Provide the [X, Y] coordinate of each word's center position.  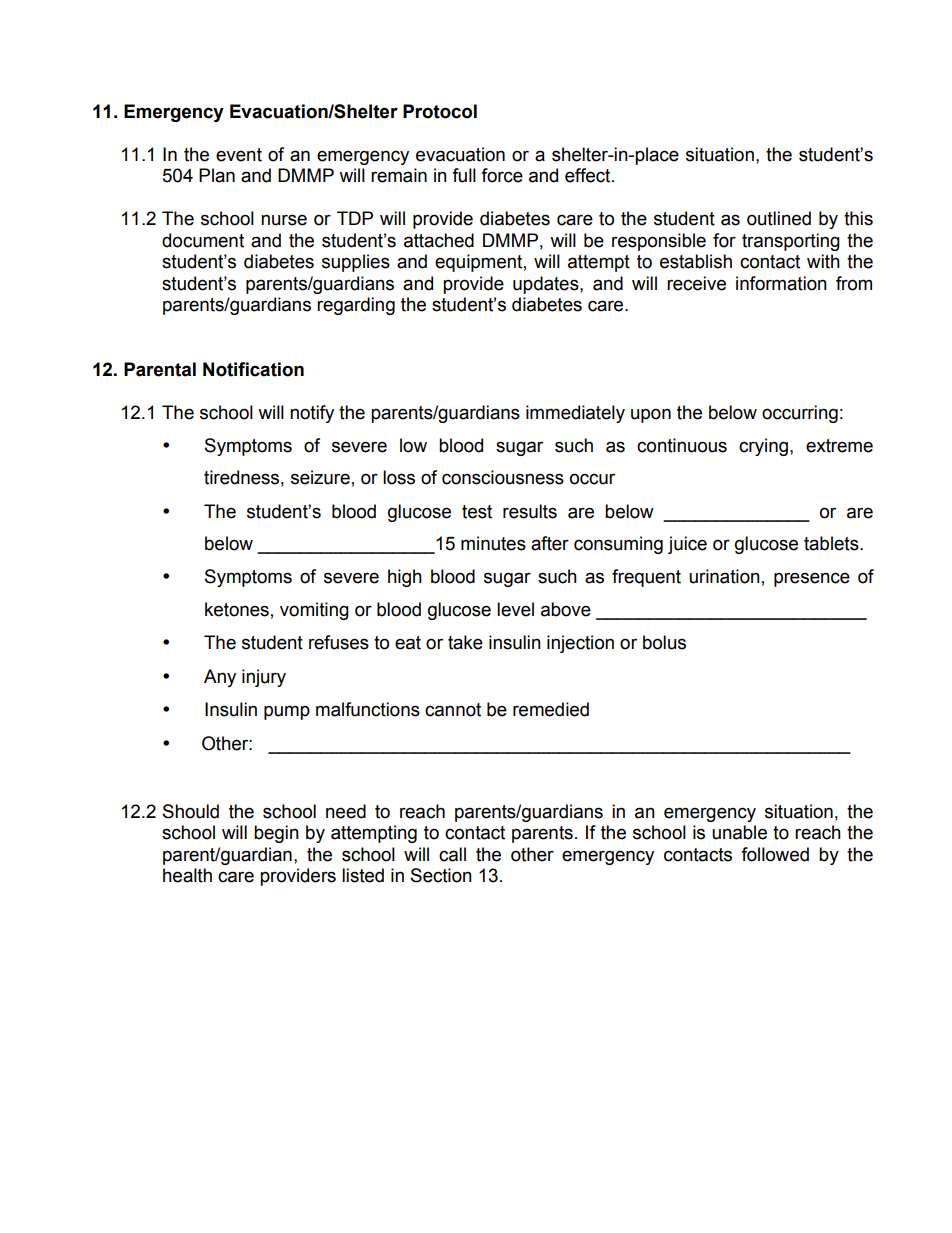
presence [812, 579]
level [515, 609]
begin [276, 834]
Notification [253, 369]
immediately [575, 414]
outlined [779, 218]
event [239, 155]
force [502, 175]
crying [763, 447]
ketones [237, 609]
